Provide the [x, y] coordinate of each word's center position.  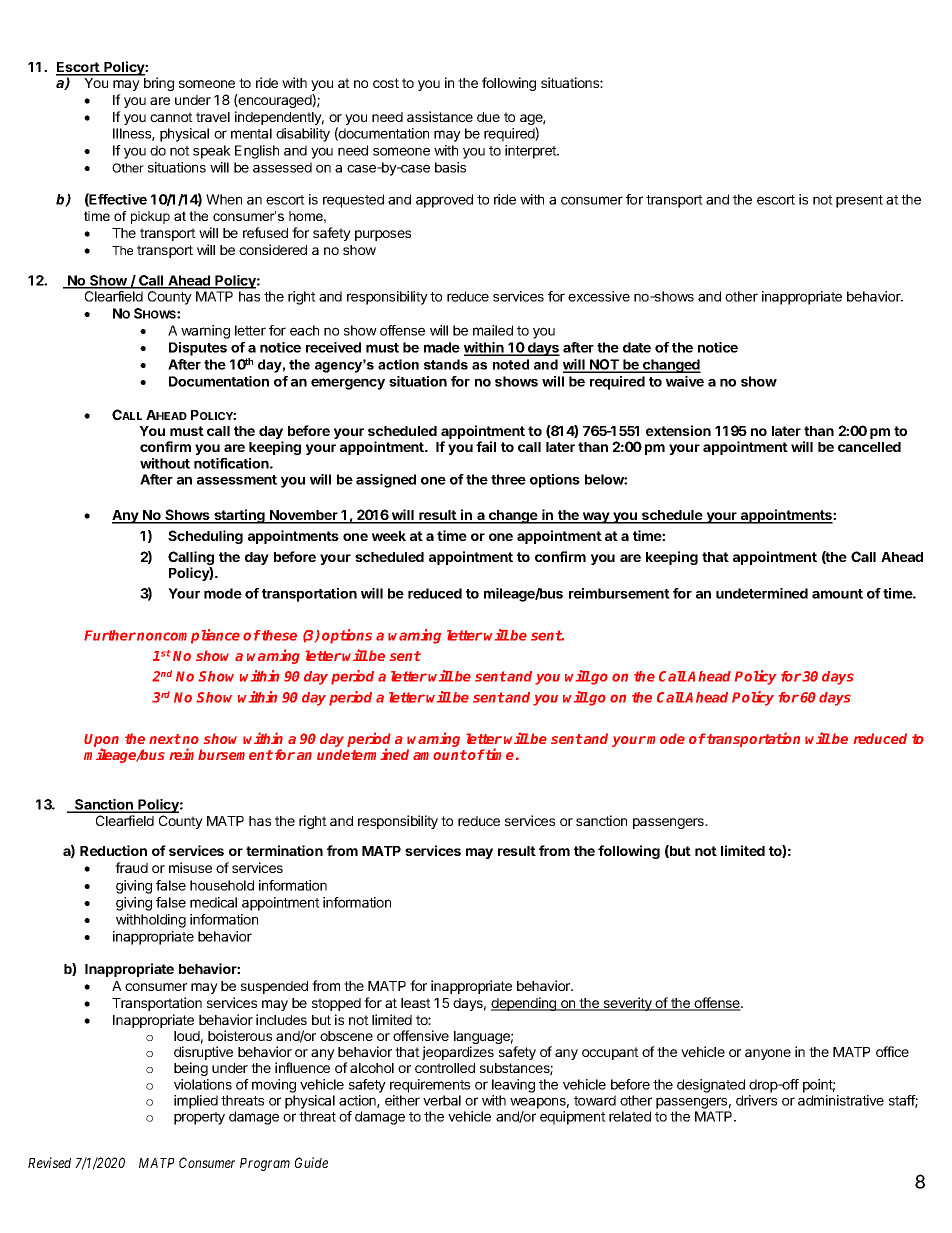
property [199, 1118]
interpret [531, 152]
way [596, 518]
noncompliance [188, 636]
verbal [442, 1100]
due [488, 117]
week [389, 536]
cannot [171, 117]
